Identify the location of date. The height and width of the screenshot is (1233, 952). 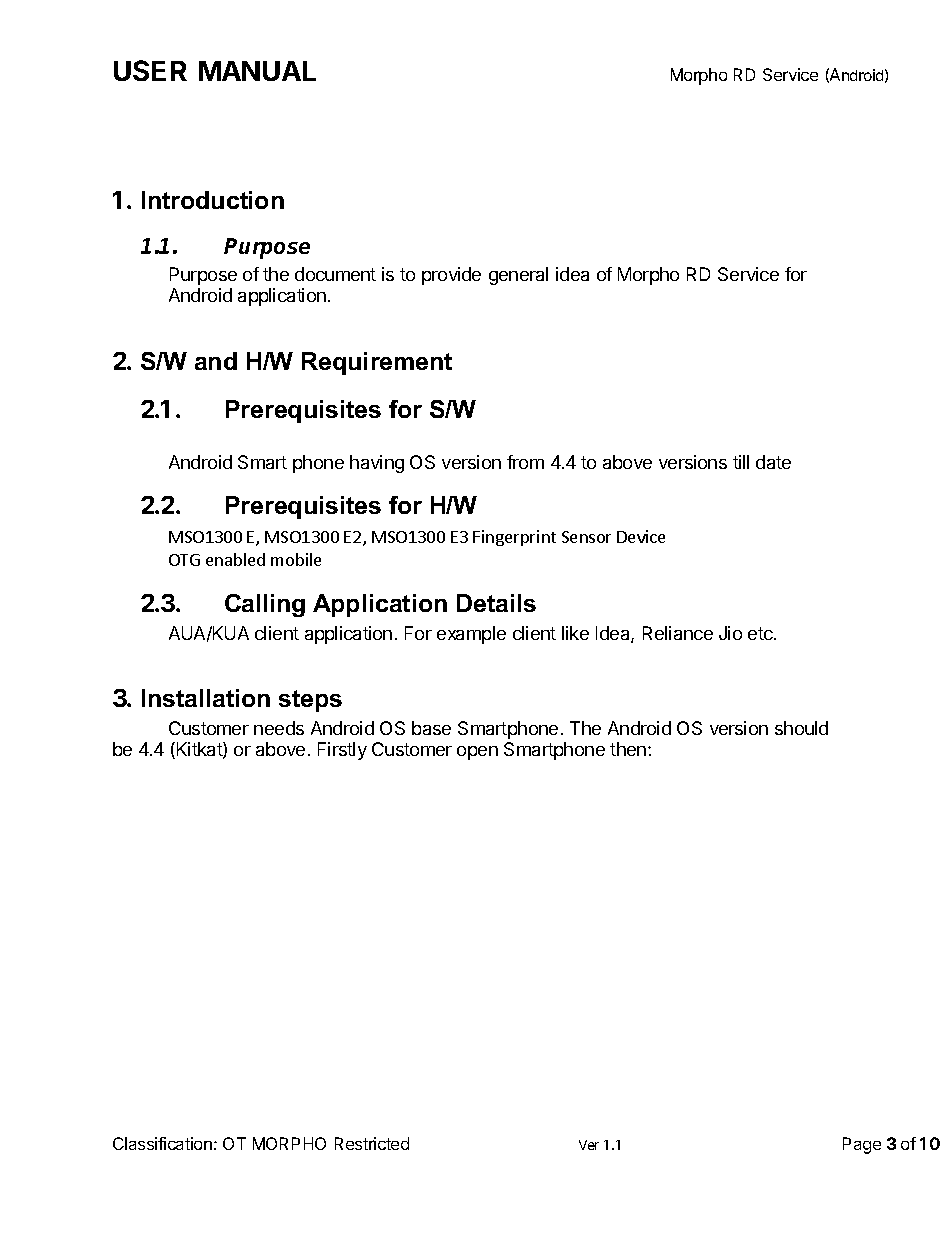
(773, 462).
